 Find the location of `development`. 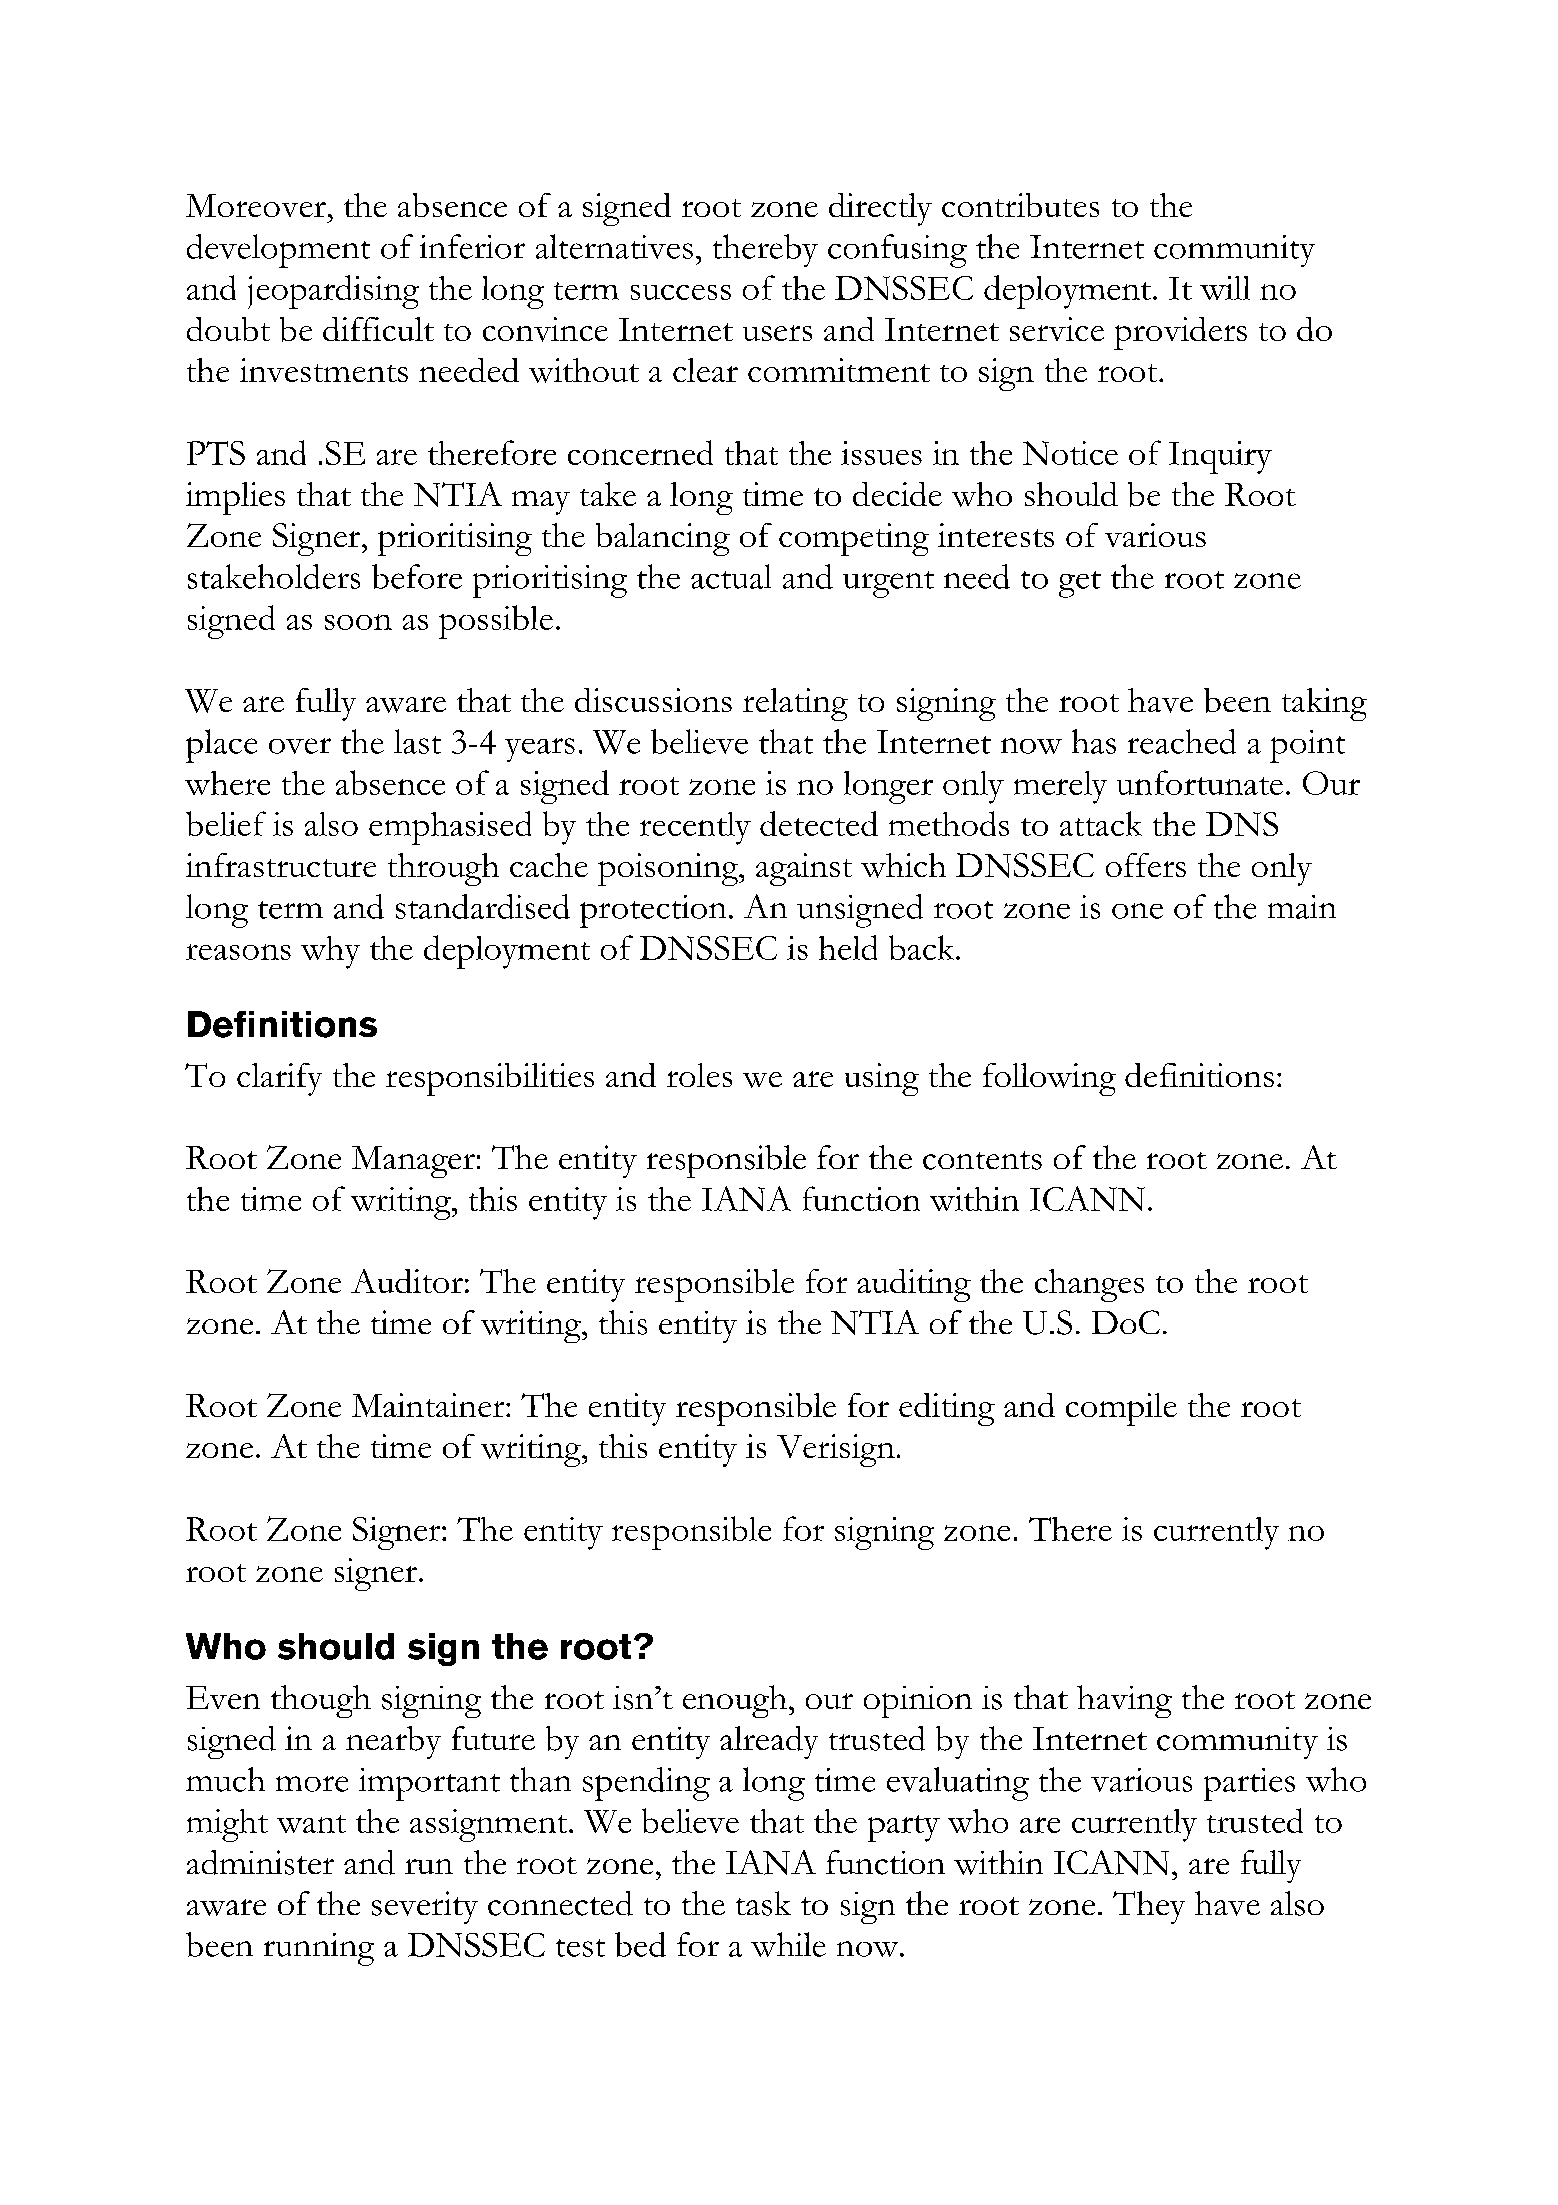

development is located at coordinates (278, 251).
